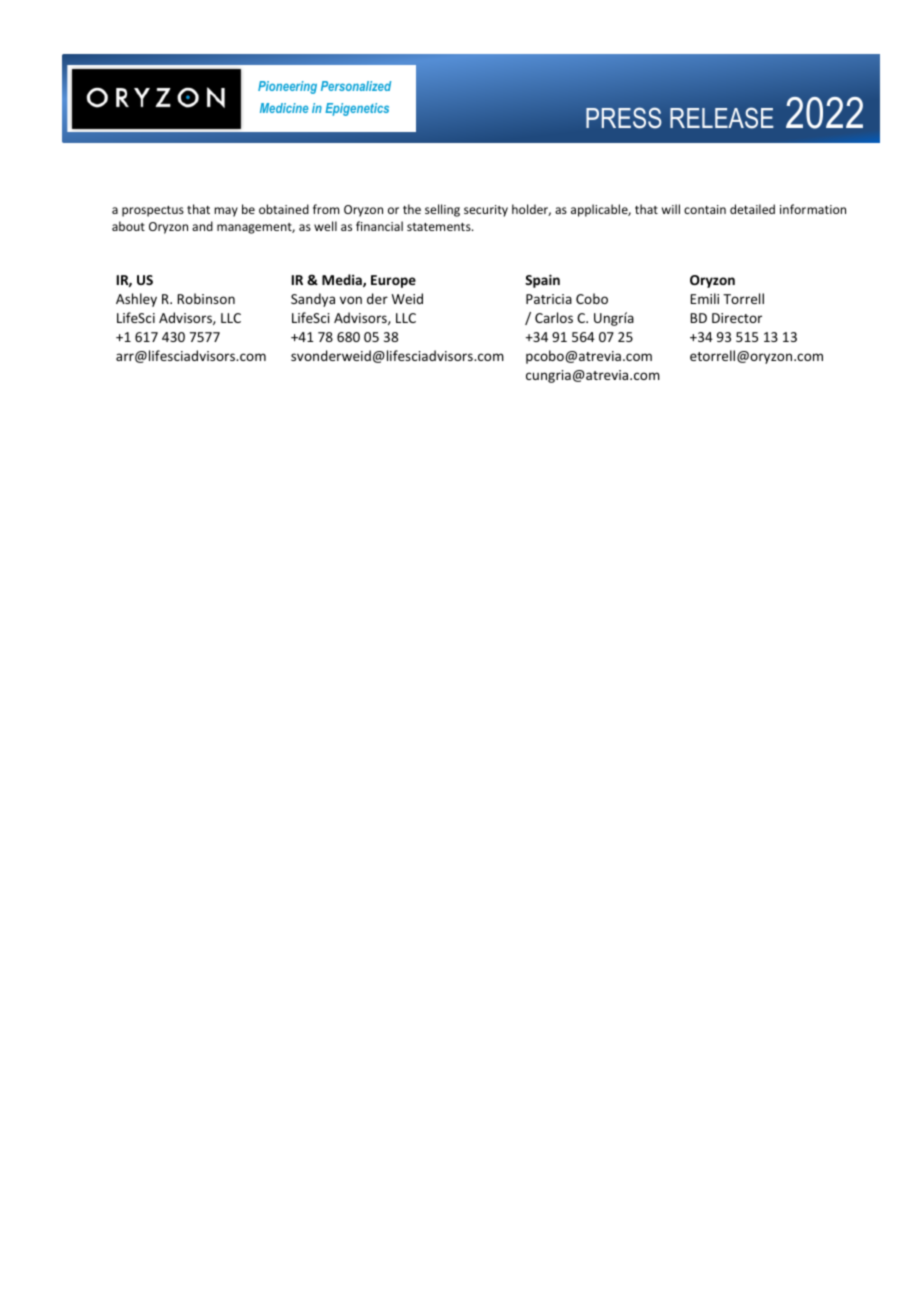 The width and height of the page is (924, 1308). I want to click on Personalized, so click(356, 86).
